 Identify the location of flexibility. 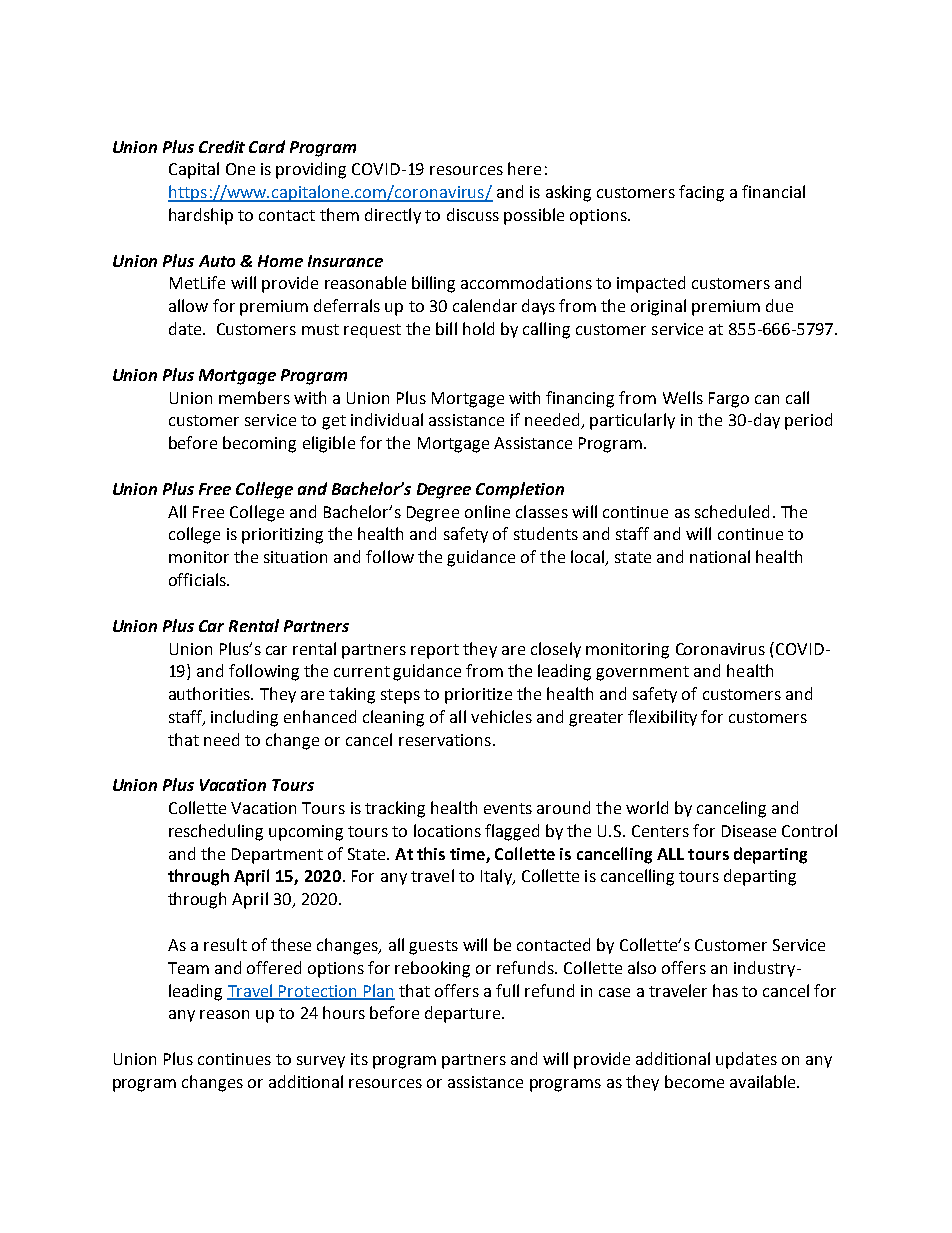
(662, 718).
